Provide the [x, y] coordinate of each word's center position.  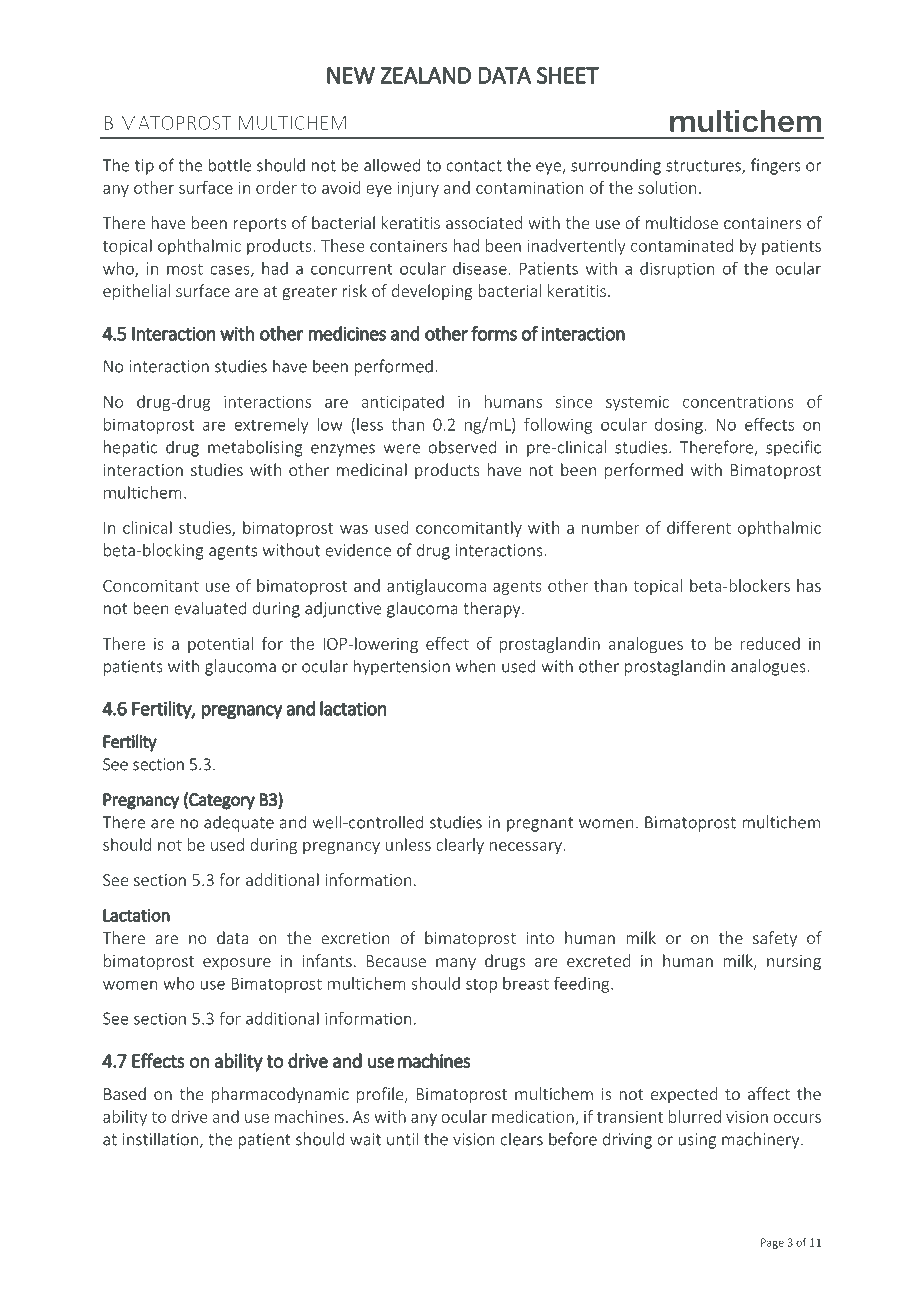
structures [704, 167]
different [699, 527]
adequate [239, 823]
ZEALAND [425, 75]
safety [775, 939]
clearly [460, 846]
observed [462, 447]
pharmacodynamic [280, 1095]
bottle [229, 165]
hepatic [130, 448]
